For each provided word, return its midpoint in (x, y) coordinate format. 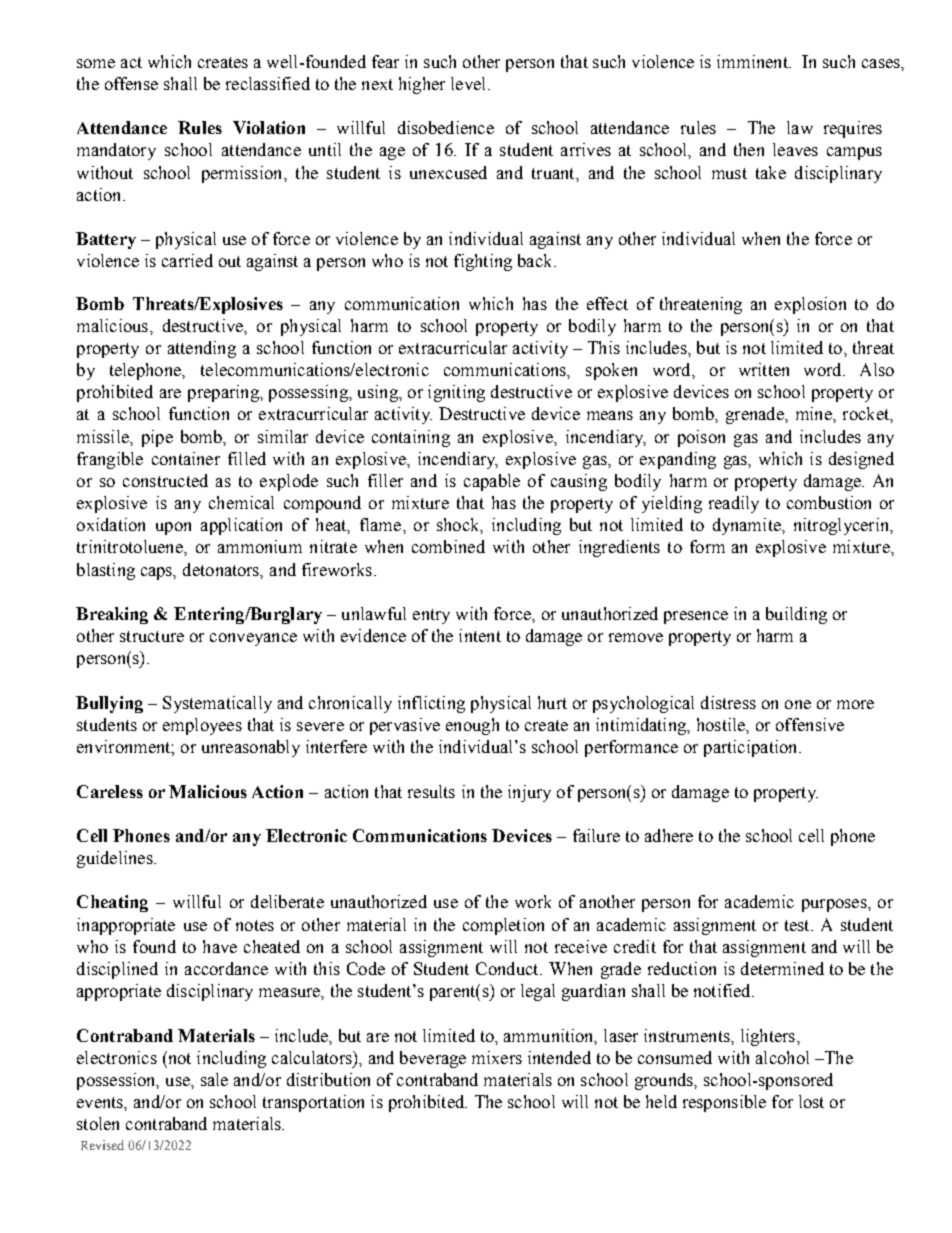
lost (811, 1101)
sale (214, 1079)
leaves (795, 149)
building (796, 615)
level (470, 83)
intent (480, 635)
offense (131, 83)
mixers (497, 1057)
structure (152, 636)
